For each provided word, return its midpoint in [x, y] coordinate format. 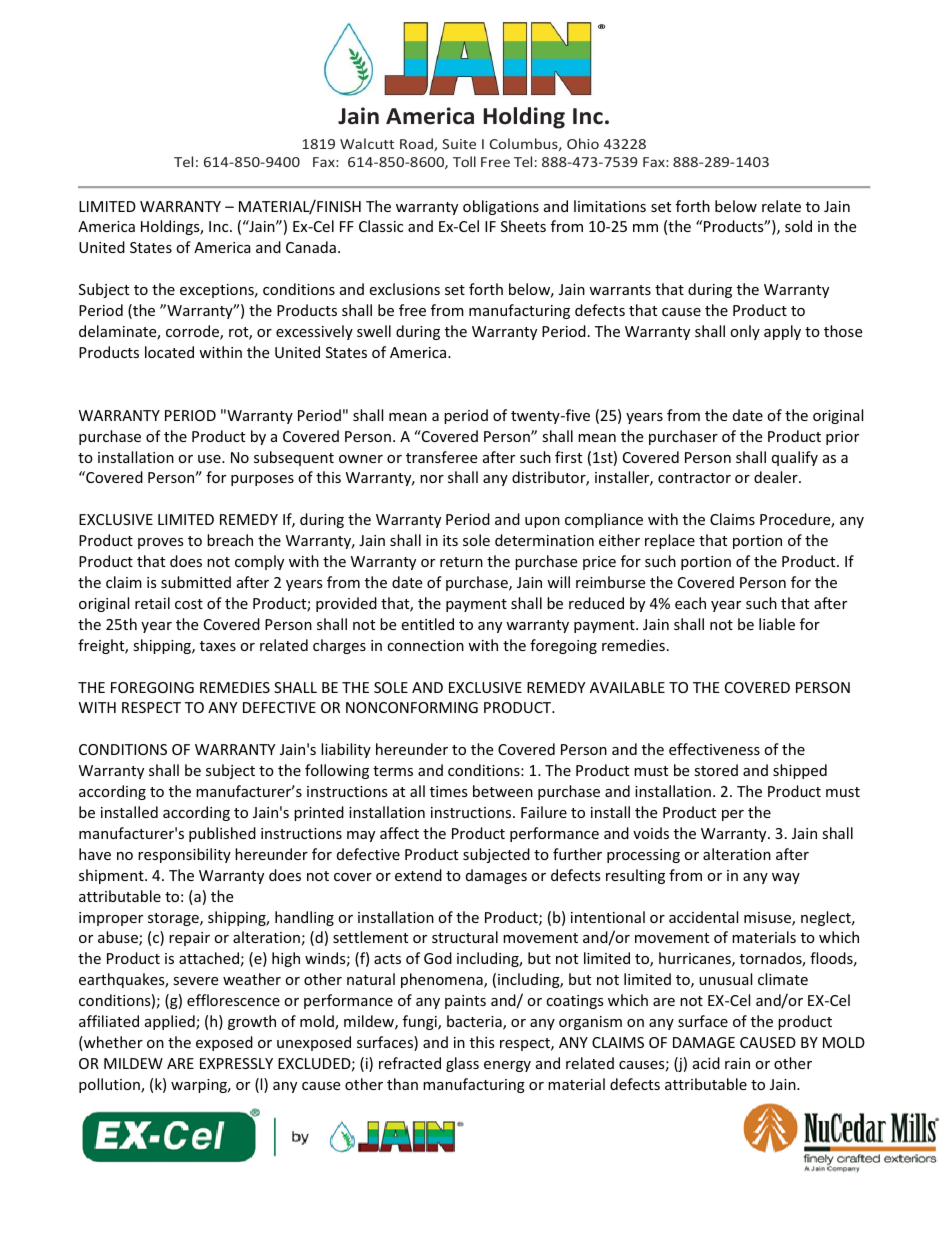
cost [189, 604]
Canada [311, 247]
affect [399, 833]
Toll [464, 161]
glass [462, 1064]
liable [777, 624]
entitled [427, 624]
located [169, 352]
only [745, 332]
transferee [441, 457]
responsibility [184, 855]
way [786, 878]
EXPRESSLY [236, 1063]
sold [798, 226]
